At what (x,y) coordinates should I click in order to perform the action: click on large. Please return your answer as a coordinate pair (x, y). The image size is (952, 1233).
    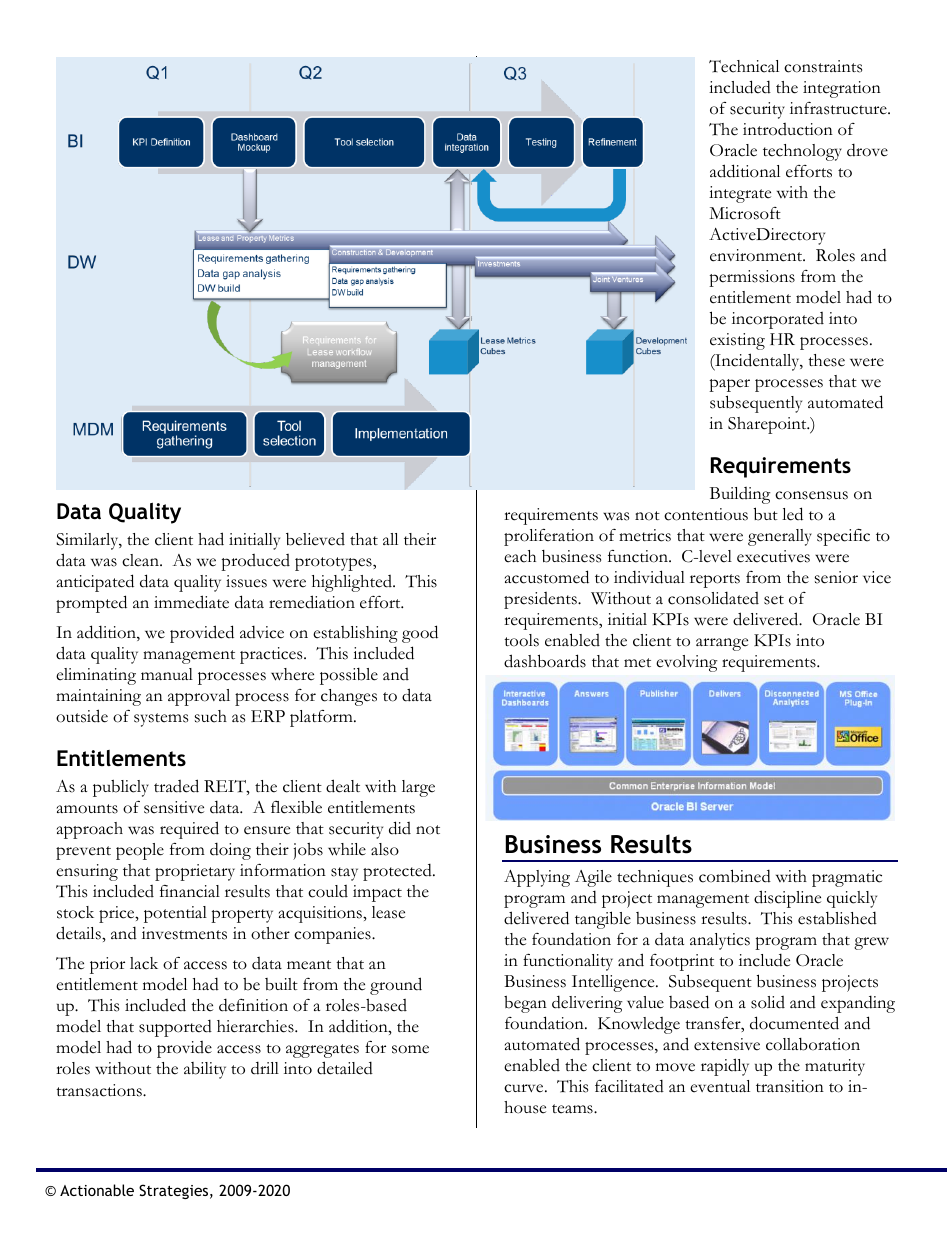
    Looking at the image, I should click on (418, 788).
